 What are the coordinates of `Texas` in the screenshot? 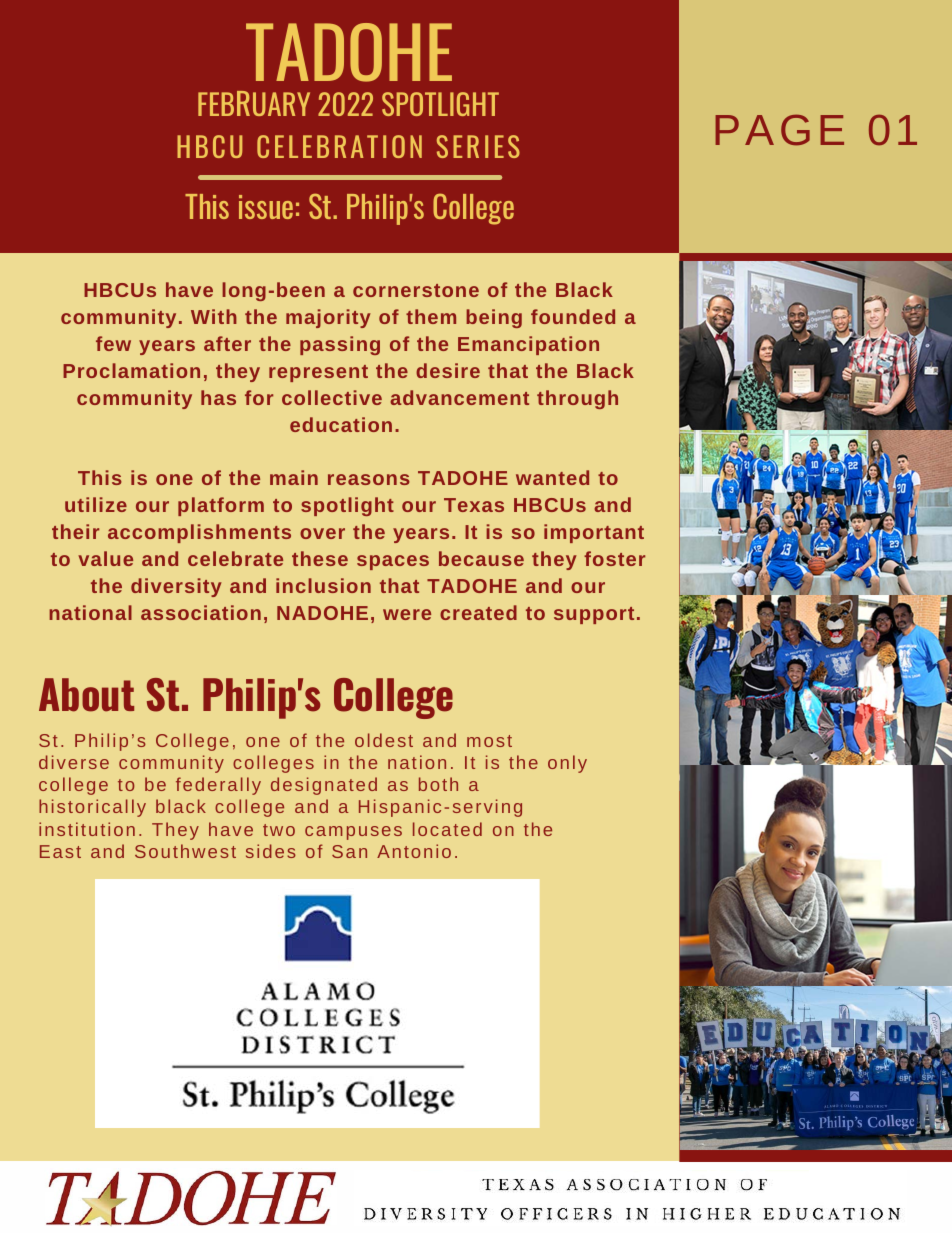 It's located at (474, 505).
